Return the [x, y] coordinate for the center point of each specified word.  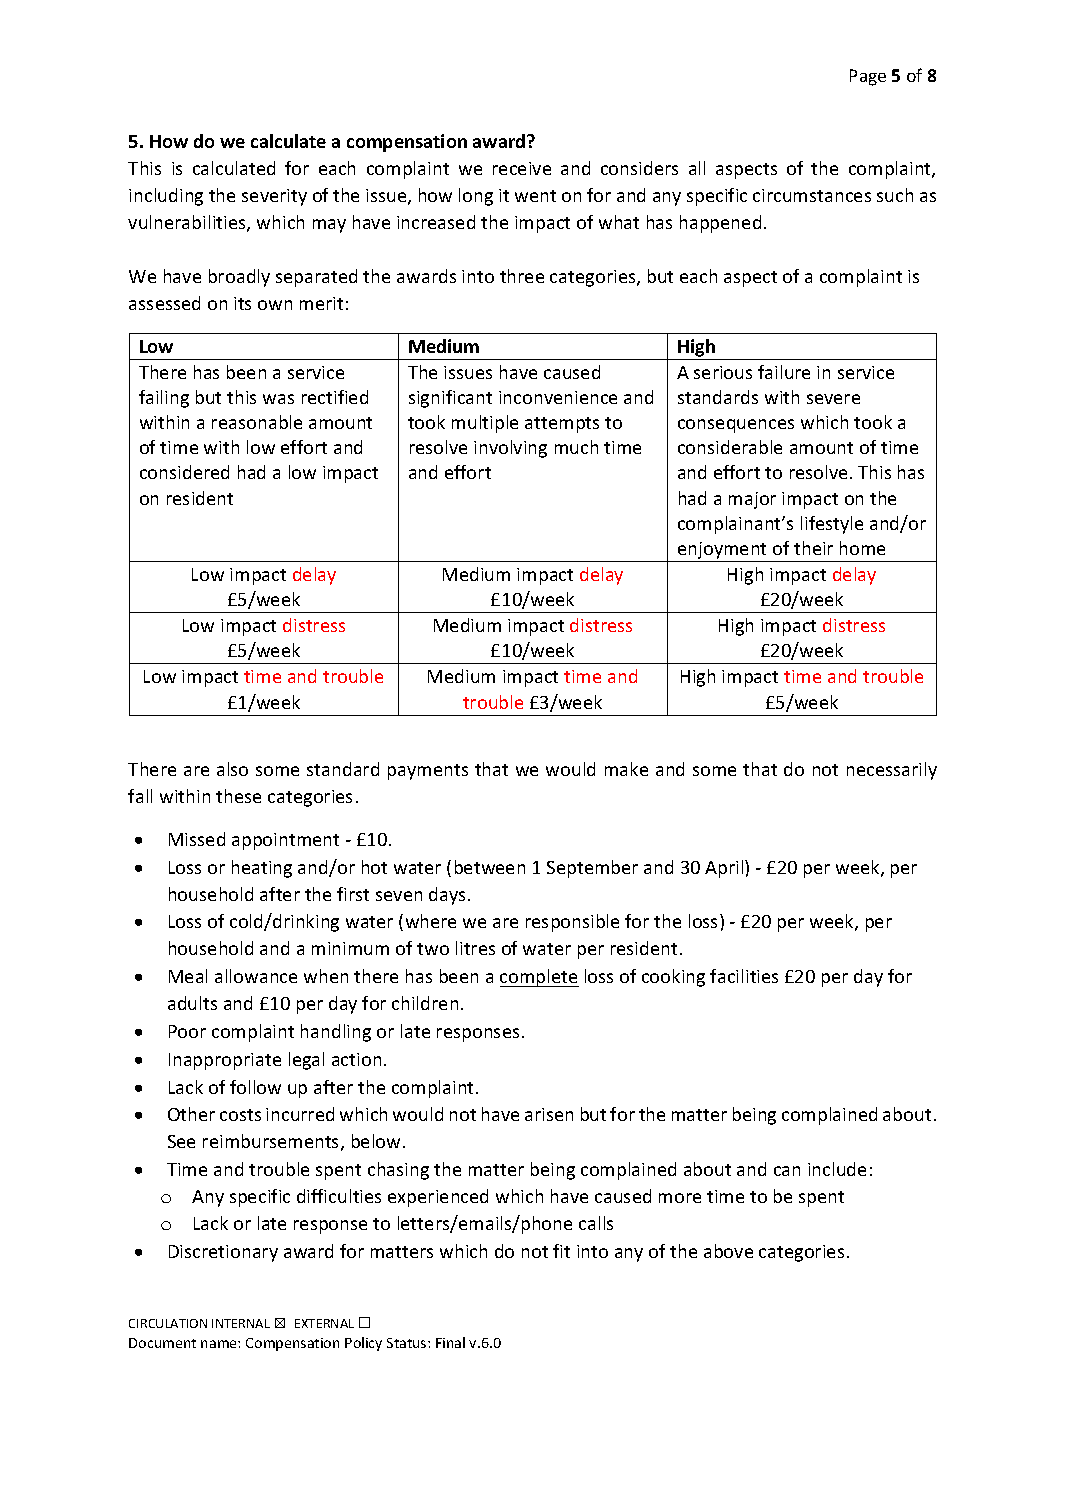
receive [522, 168]
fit [561, 1251]
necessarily [892, 771]
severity [274, 197]
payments [428, 772]
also [232, 769]
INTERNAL [241, 1323]
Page [868, 77]
